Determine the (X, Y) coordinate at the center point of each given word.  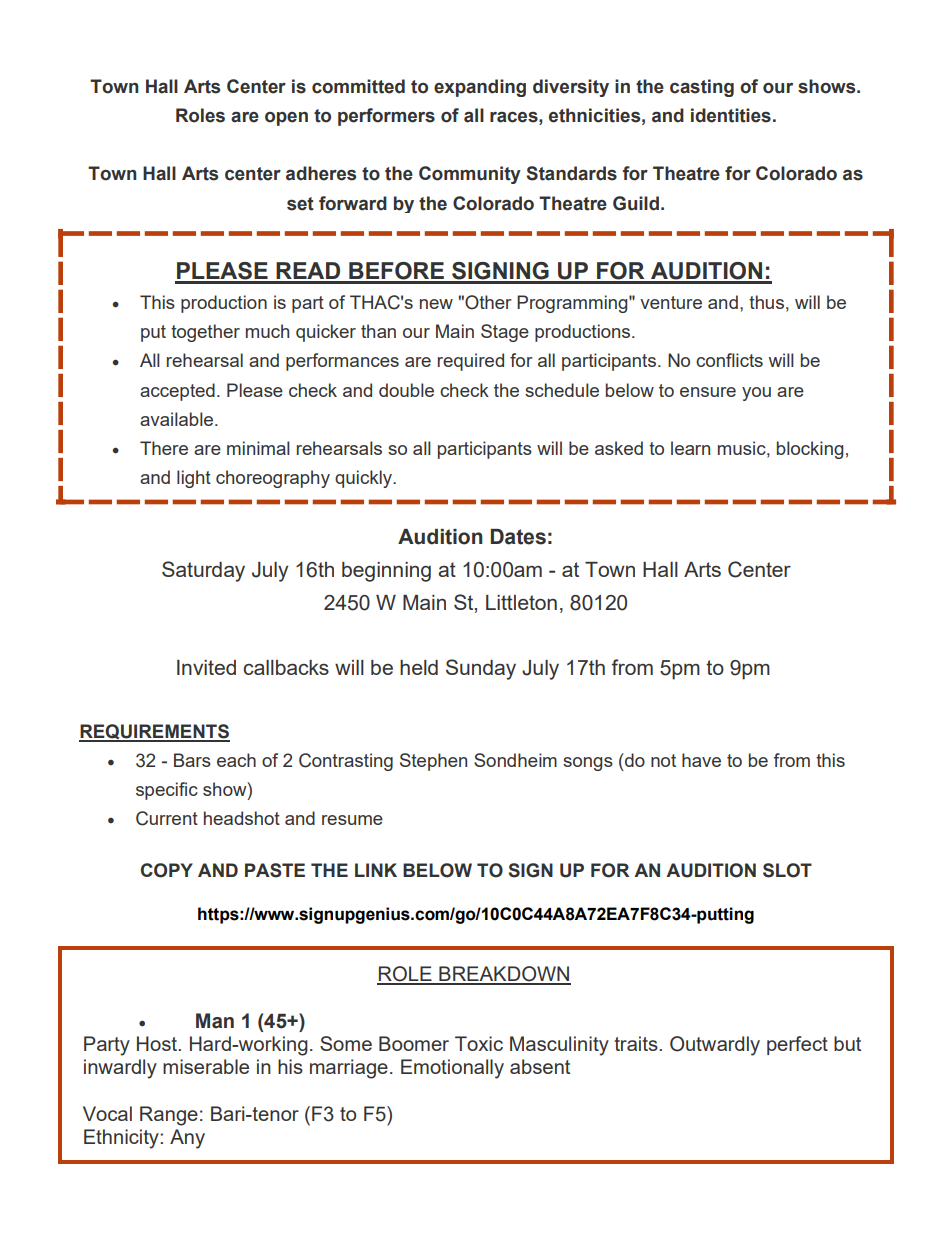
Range (169, 1116)
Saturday (203, 571)
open (286, 119)
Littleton (521, 602)
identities (731, 115)
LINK (376, 870)
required (471, 362)
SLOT (787, 870)
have (701, 760)
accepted (177, 392)
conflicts (729, 360)
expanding (480, 88)
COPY (167, 870)
